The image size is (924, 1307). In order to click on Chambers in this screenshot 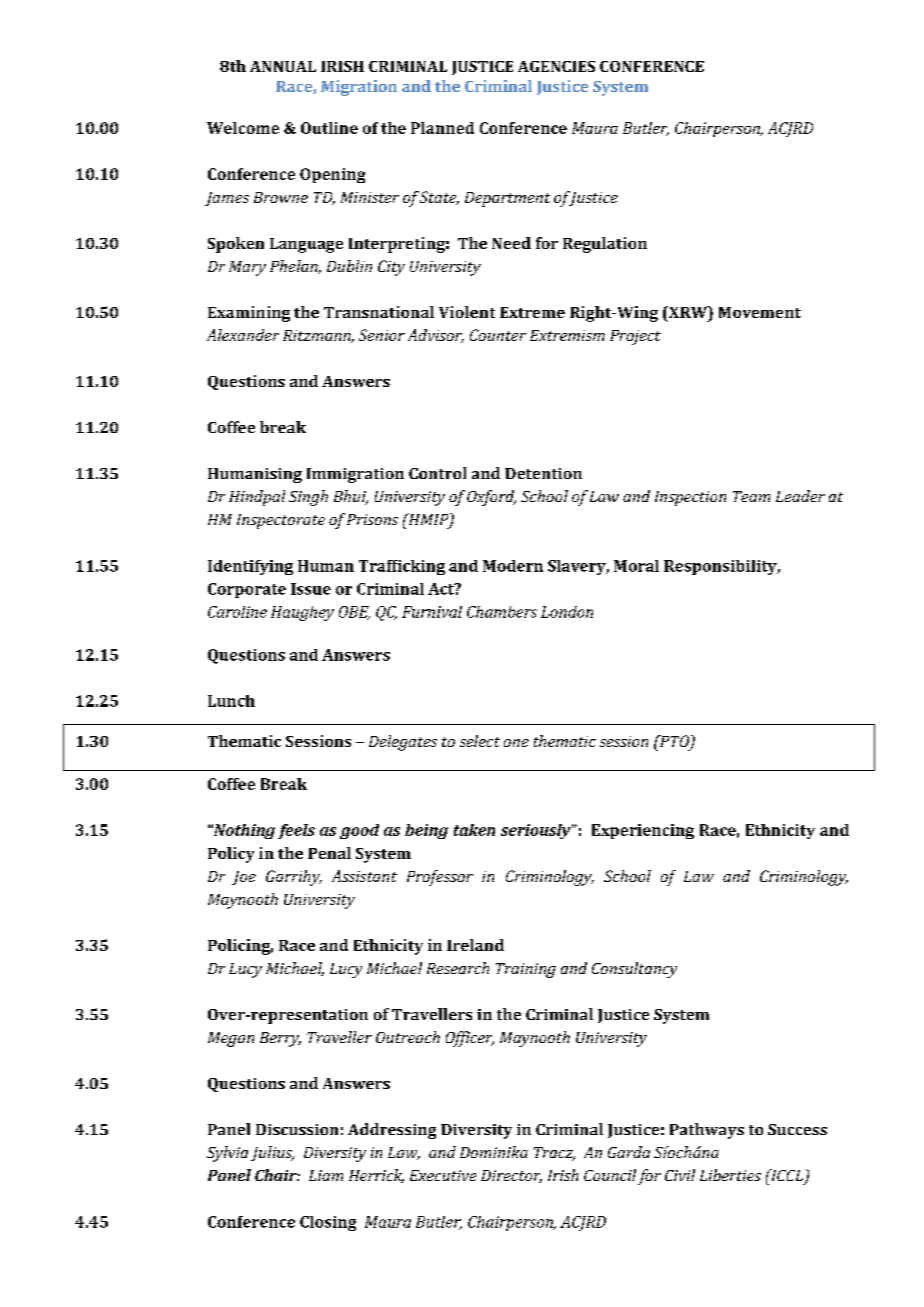, I will do `click(502, 612)`.
